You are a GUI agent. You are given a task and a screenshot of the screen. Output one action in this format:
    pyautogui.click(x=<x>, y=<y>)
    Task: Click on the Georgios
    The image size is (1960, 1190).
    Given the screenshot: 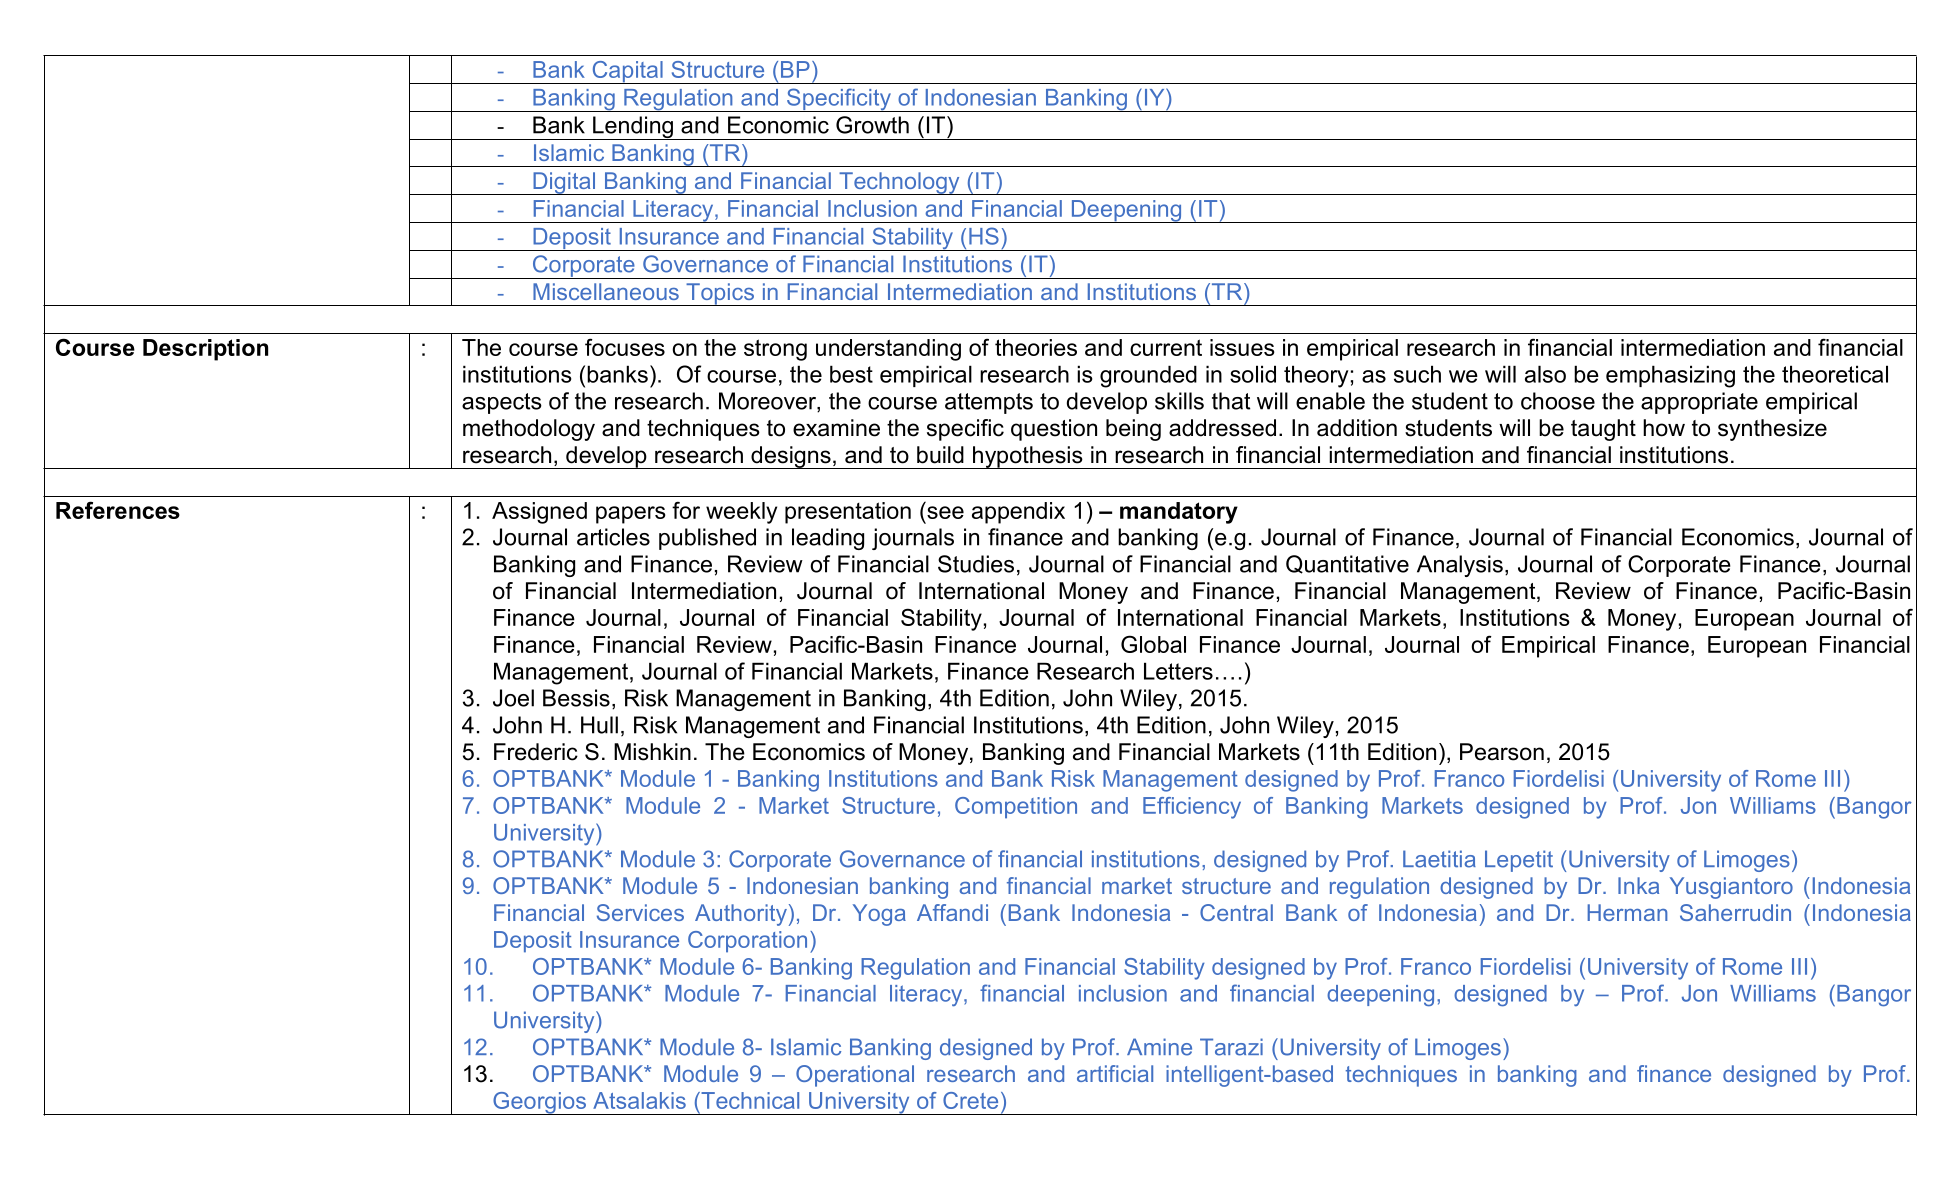 What is the action you would take?
    pyautogui.click(x=539, y=1103)
